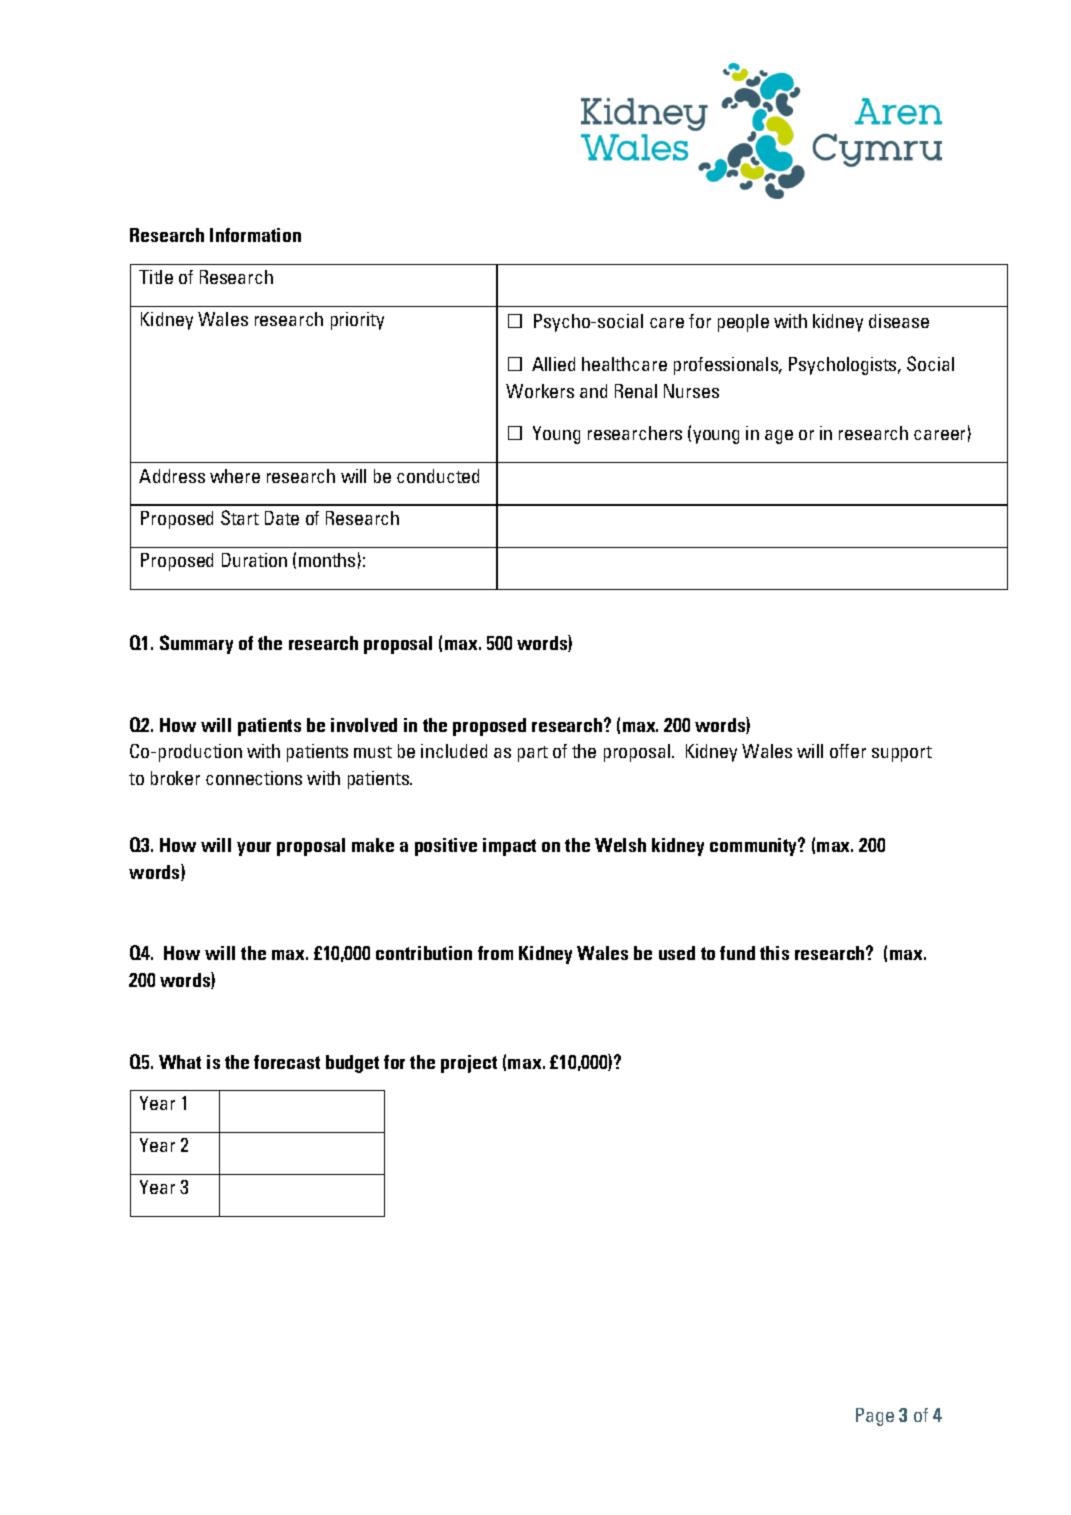 Image resolution: width=1071 pixels, height=1515 pixels. Describe the element at coordinates (438, 476) in the document. I see `conducted` at that location.
